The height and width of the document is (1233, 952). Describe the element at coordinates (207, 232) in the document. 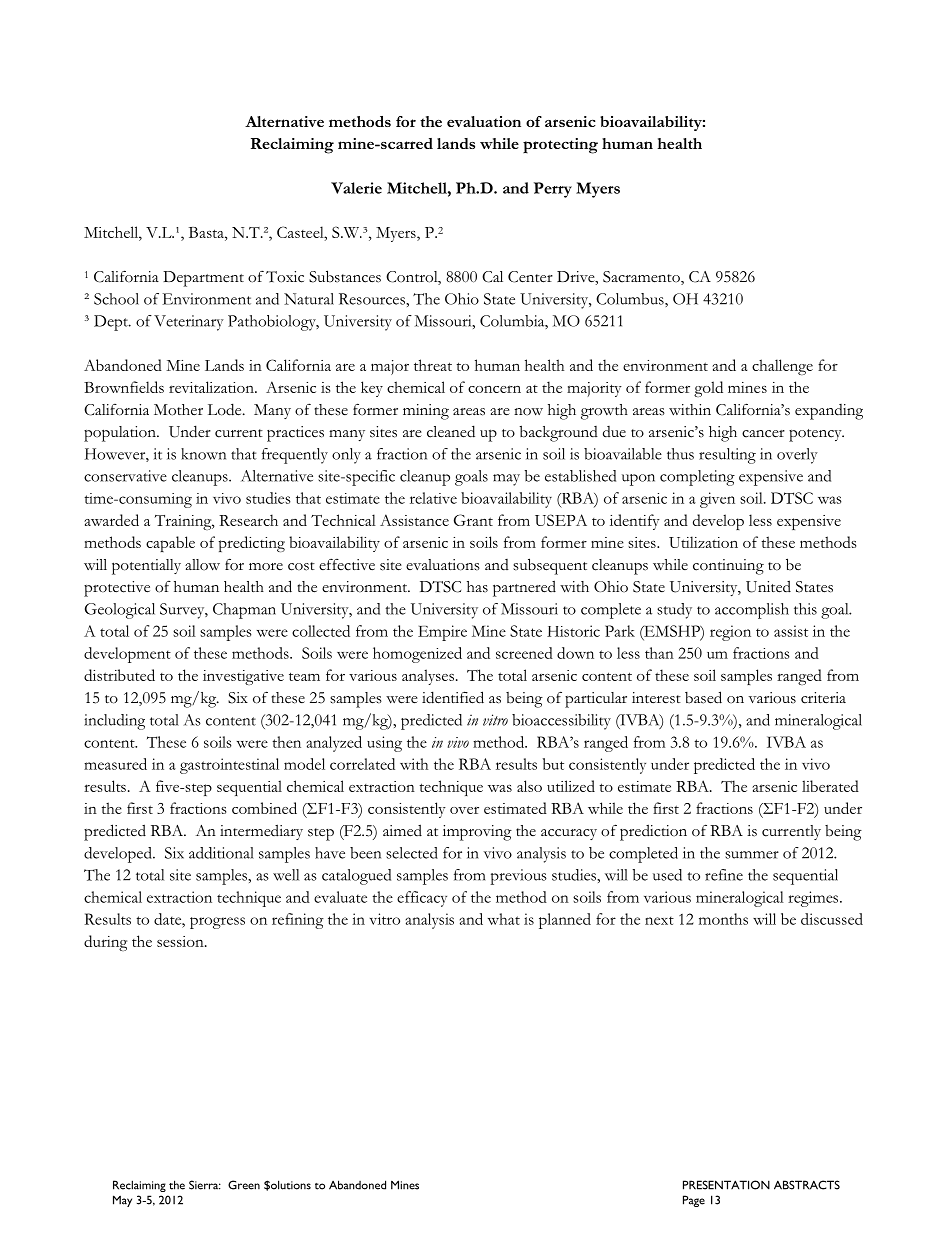

I see `Basta` at that location.
